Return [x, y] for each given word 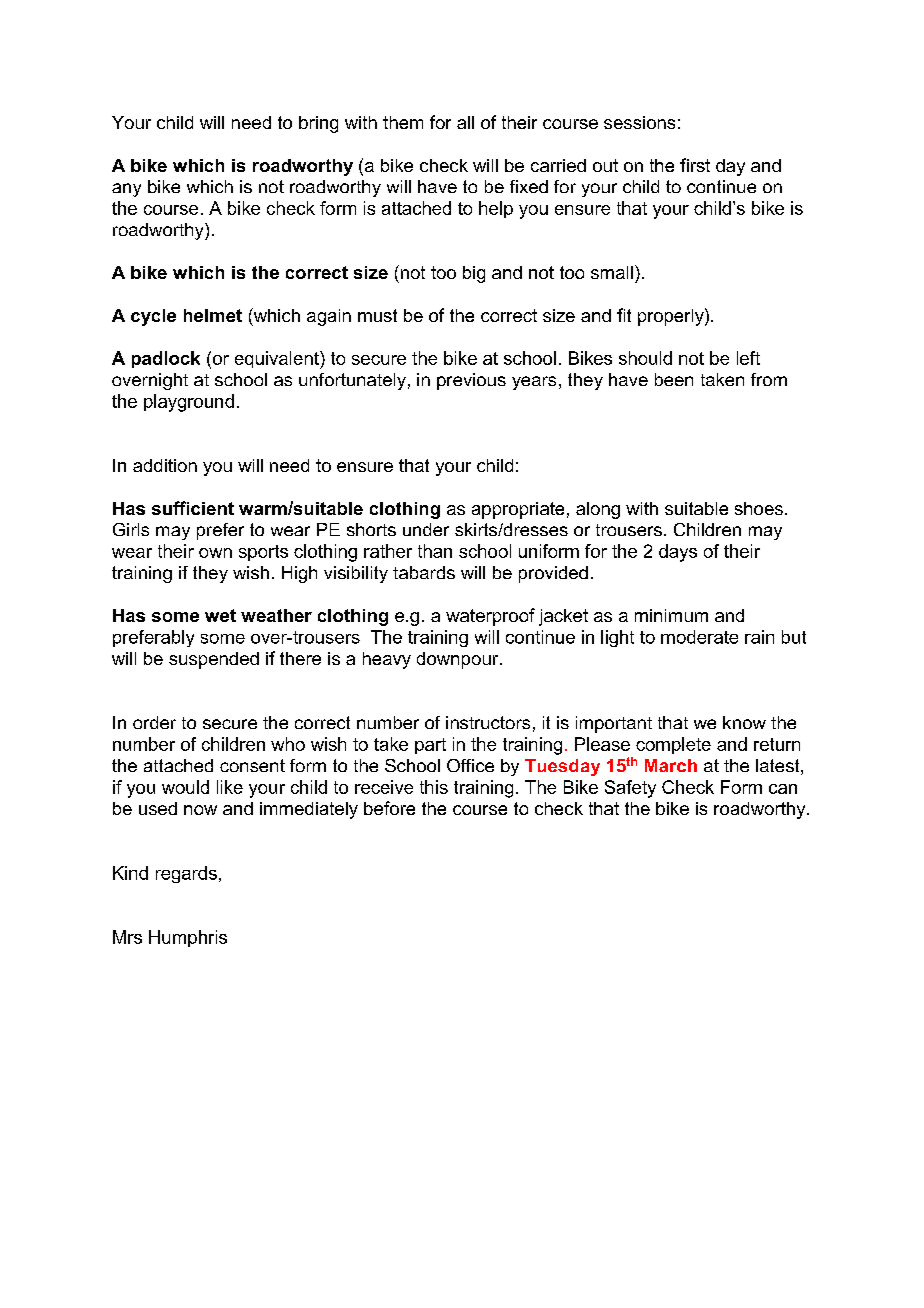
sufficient [193, 508]
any [126, 190]
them [403, 122]
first [695, 165]
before [389, 808]
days [678, 553]
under [426, 529]
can [783, 789]
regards [186, 874]
